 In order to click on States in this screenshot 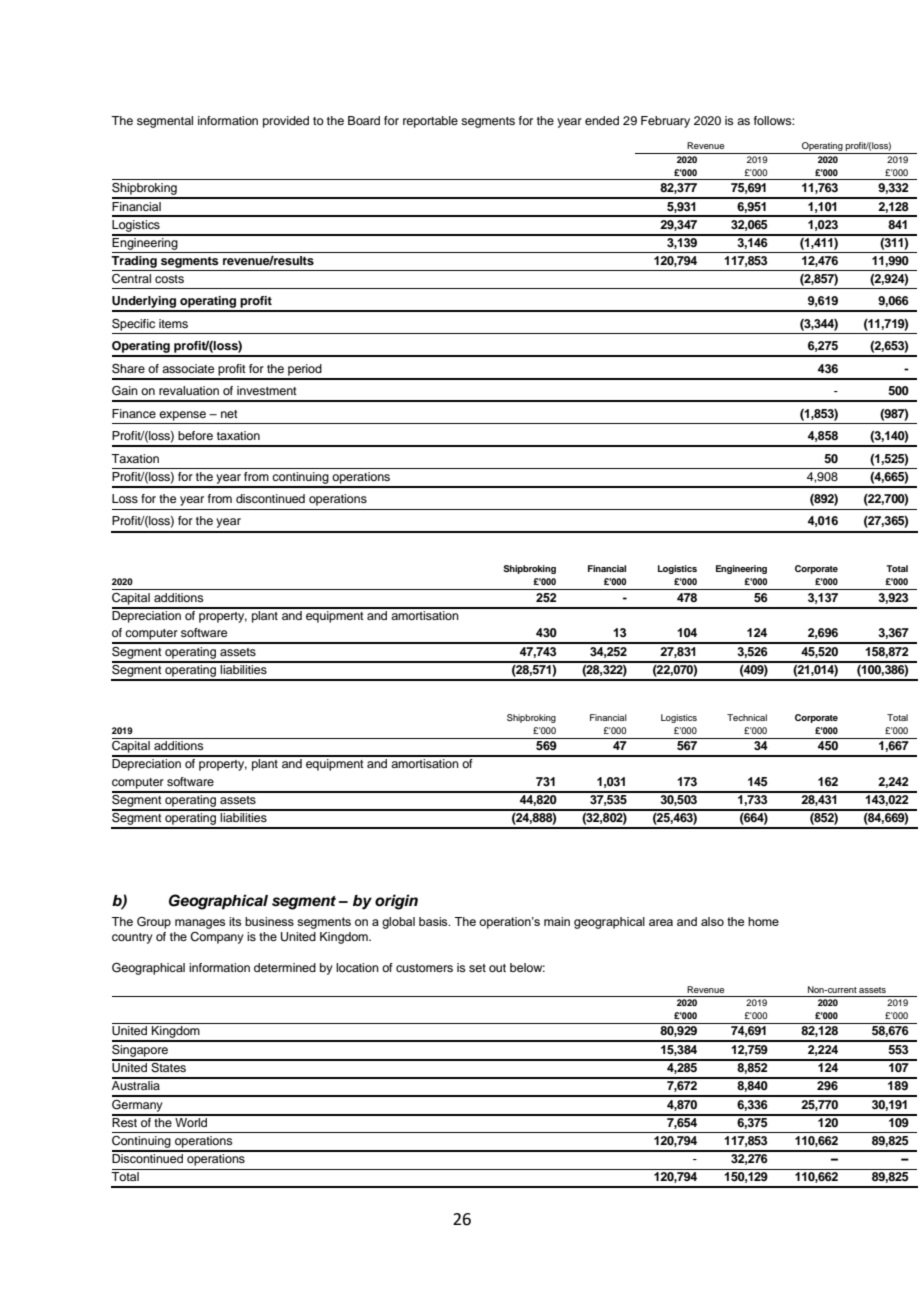, I will do `click(168, 1066)`.
